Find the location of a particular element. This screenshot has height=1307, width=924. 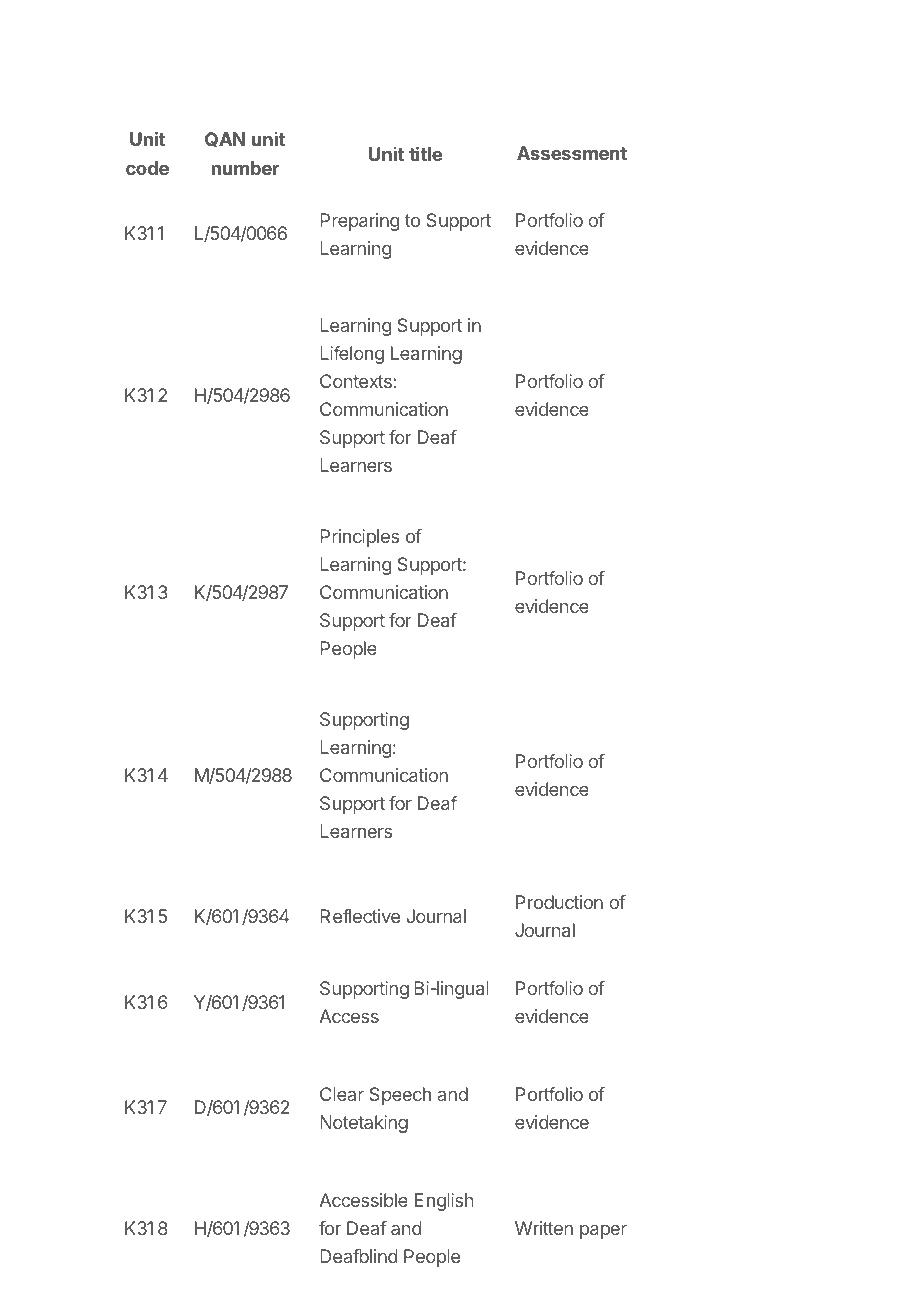

Principles is located at coordinates (359, 538).
